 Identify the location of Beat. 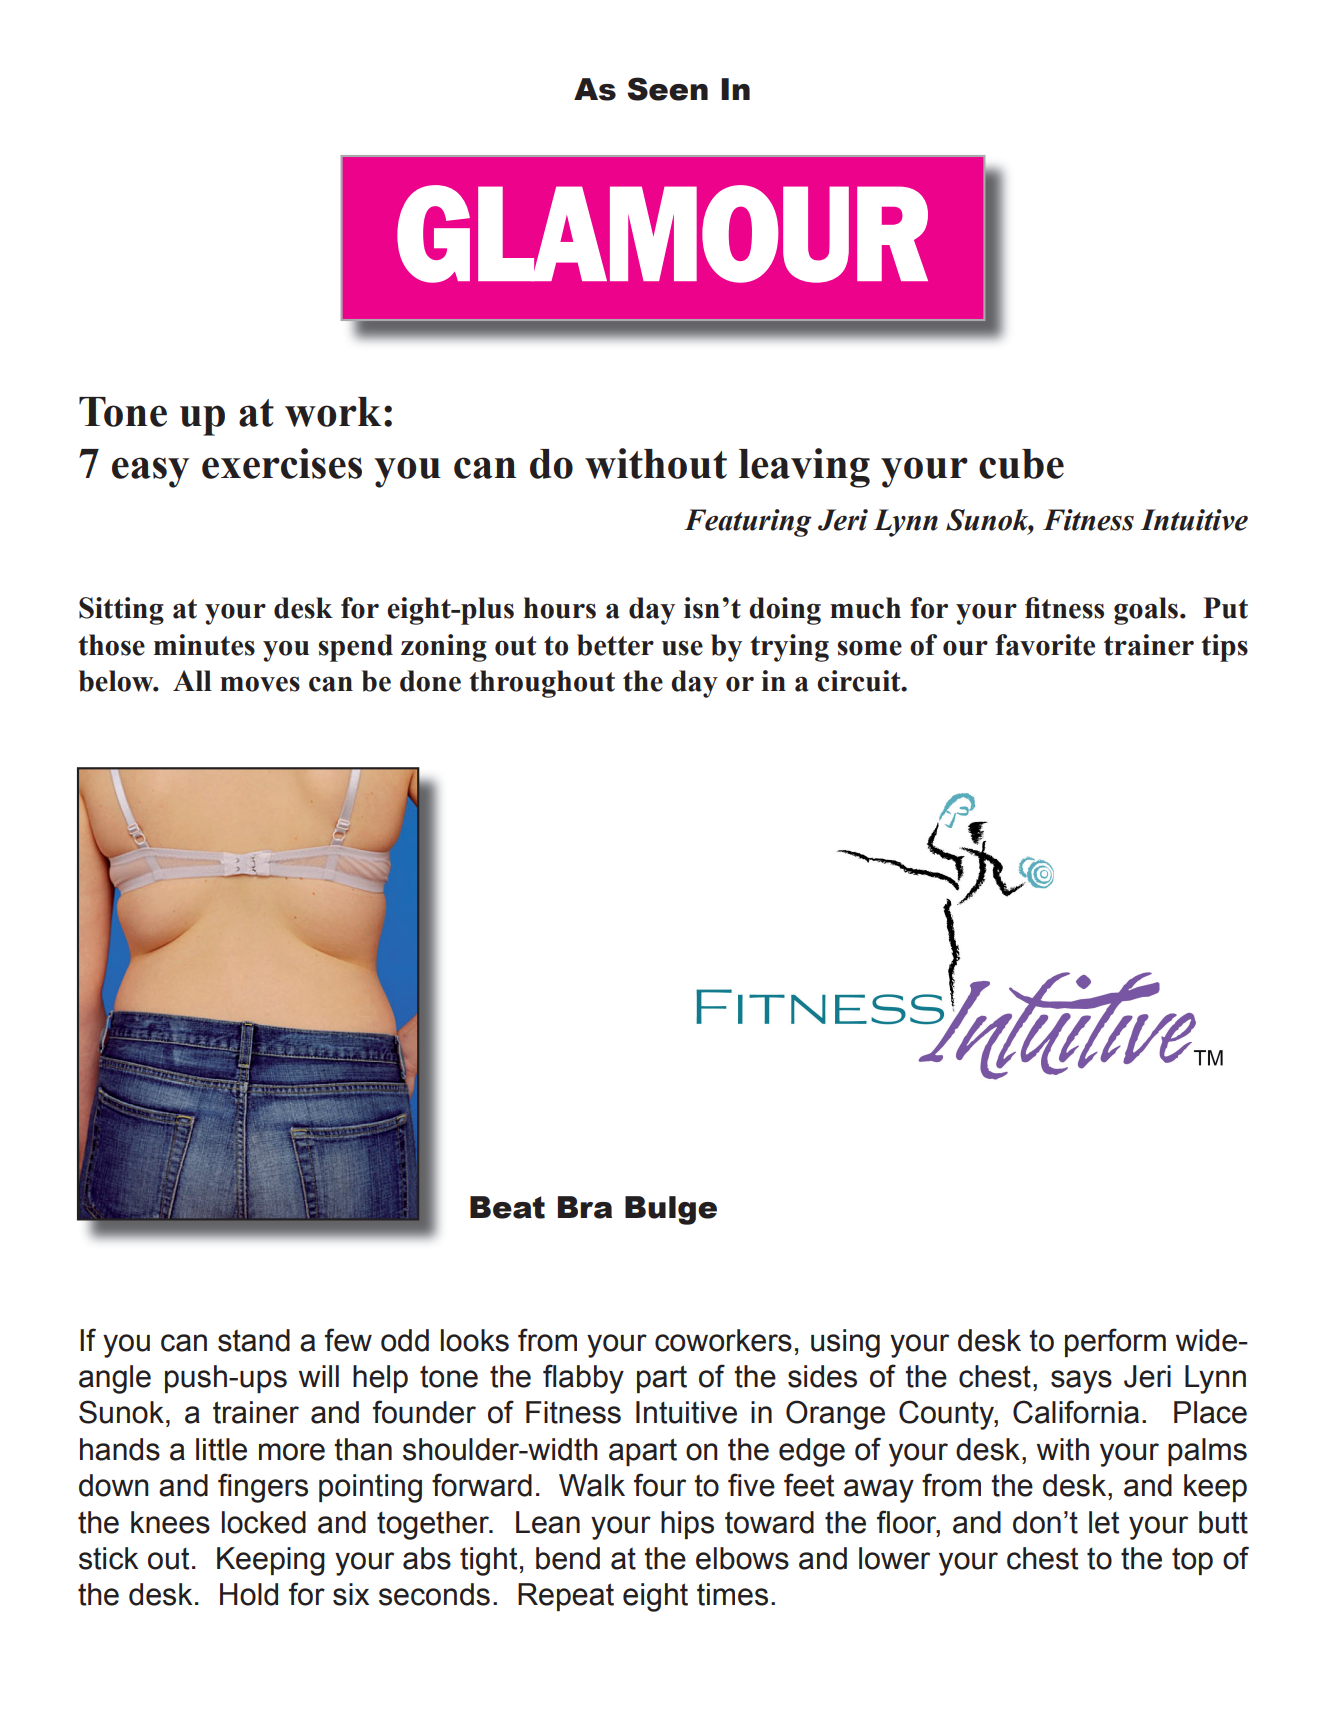
(507, 1207).
